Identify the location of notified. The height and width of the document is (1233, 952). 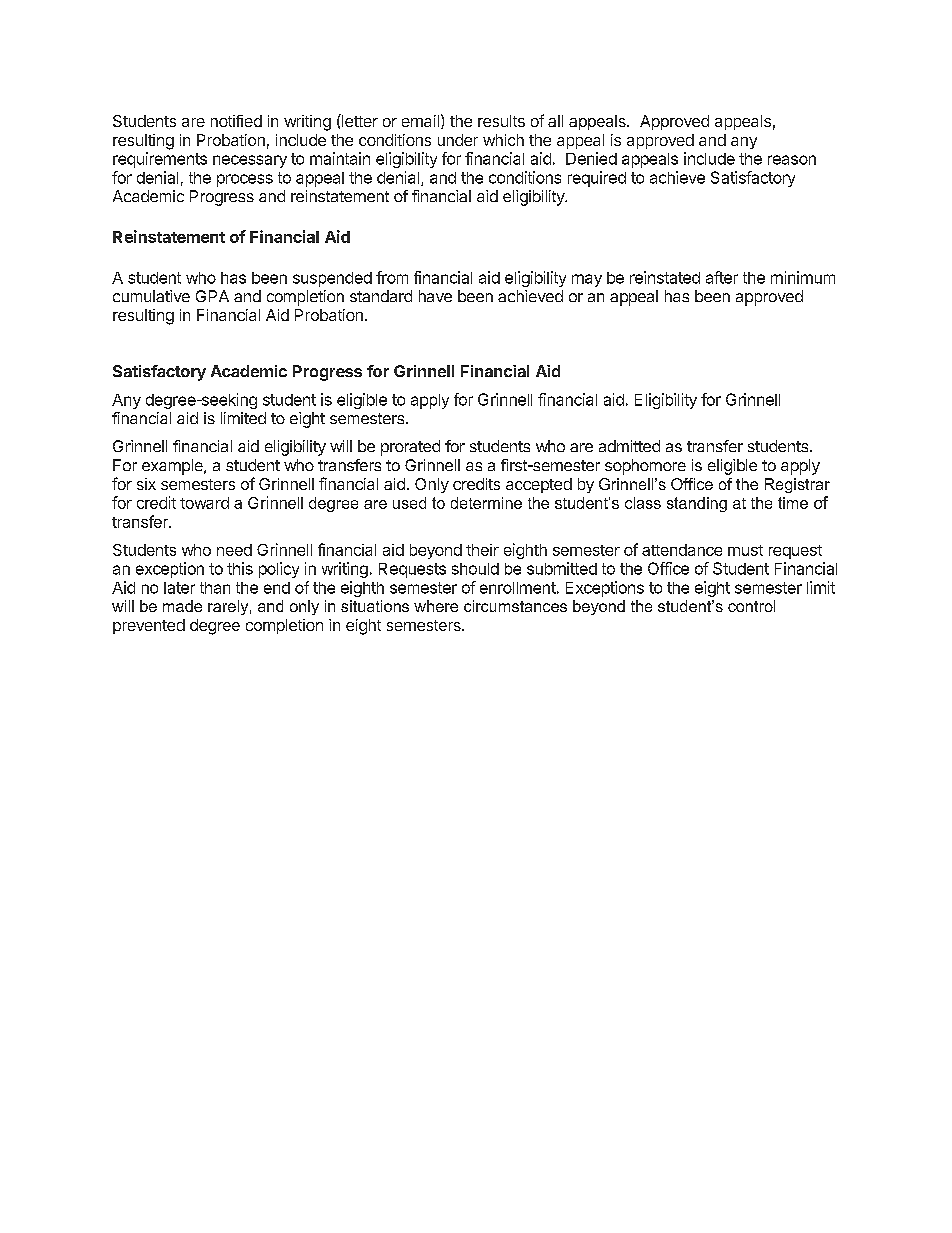
(236, 121).
